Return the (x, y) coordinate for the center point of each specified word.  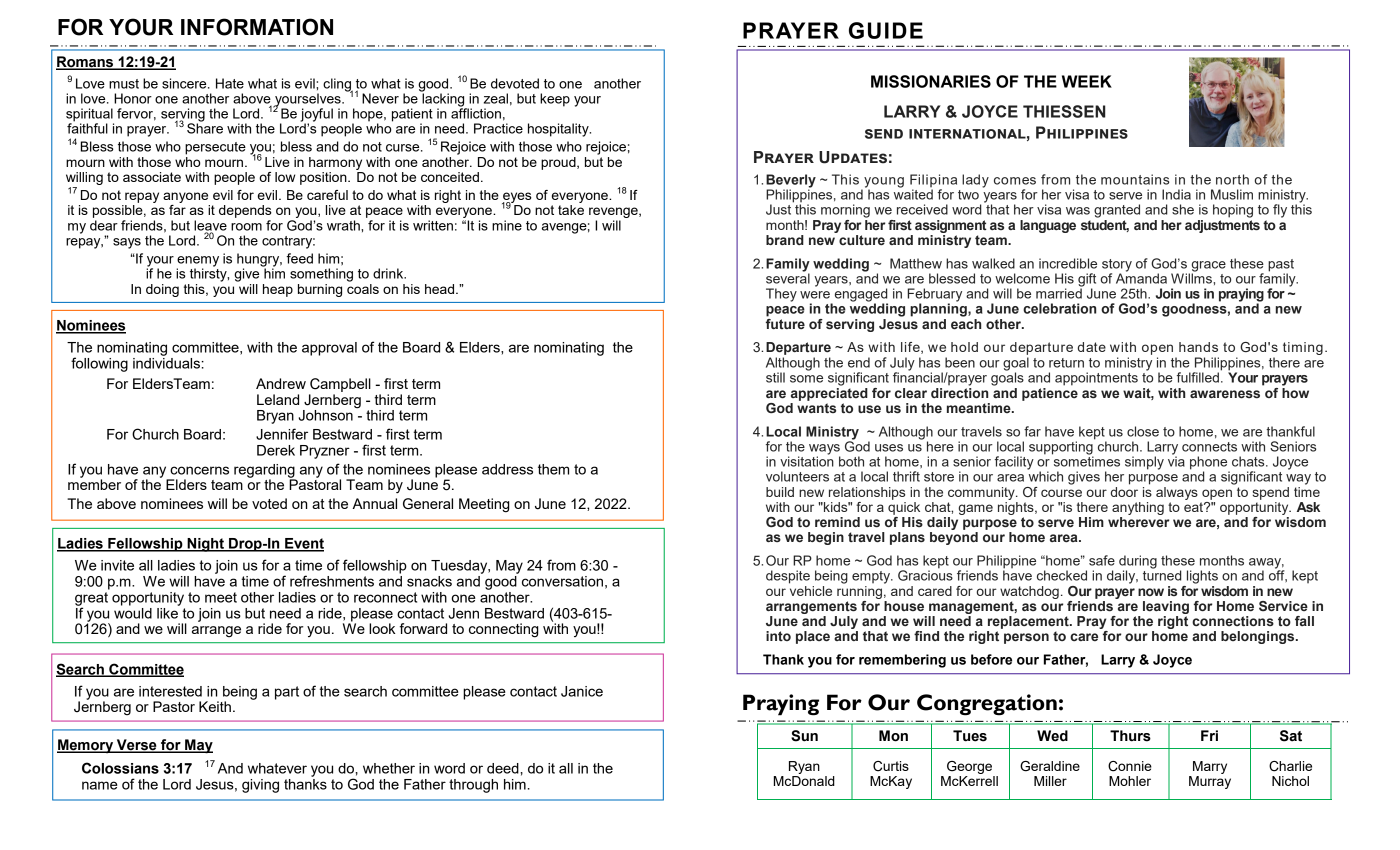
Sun (804, 736)
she (1183, 209)
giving (260, 786)
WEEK (1087, 81)
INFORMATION (257, 27)
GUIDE (886, 30)
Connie (1130, 766)
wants (816, 406)
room (246, 227)
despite (788, 577)
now (1151, 592)
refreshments (332, 581)
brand (785, 240)
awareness (1225, 394)
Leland (278, 399)
